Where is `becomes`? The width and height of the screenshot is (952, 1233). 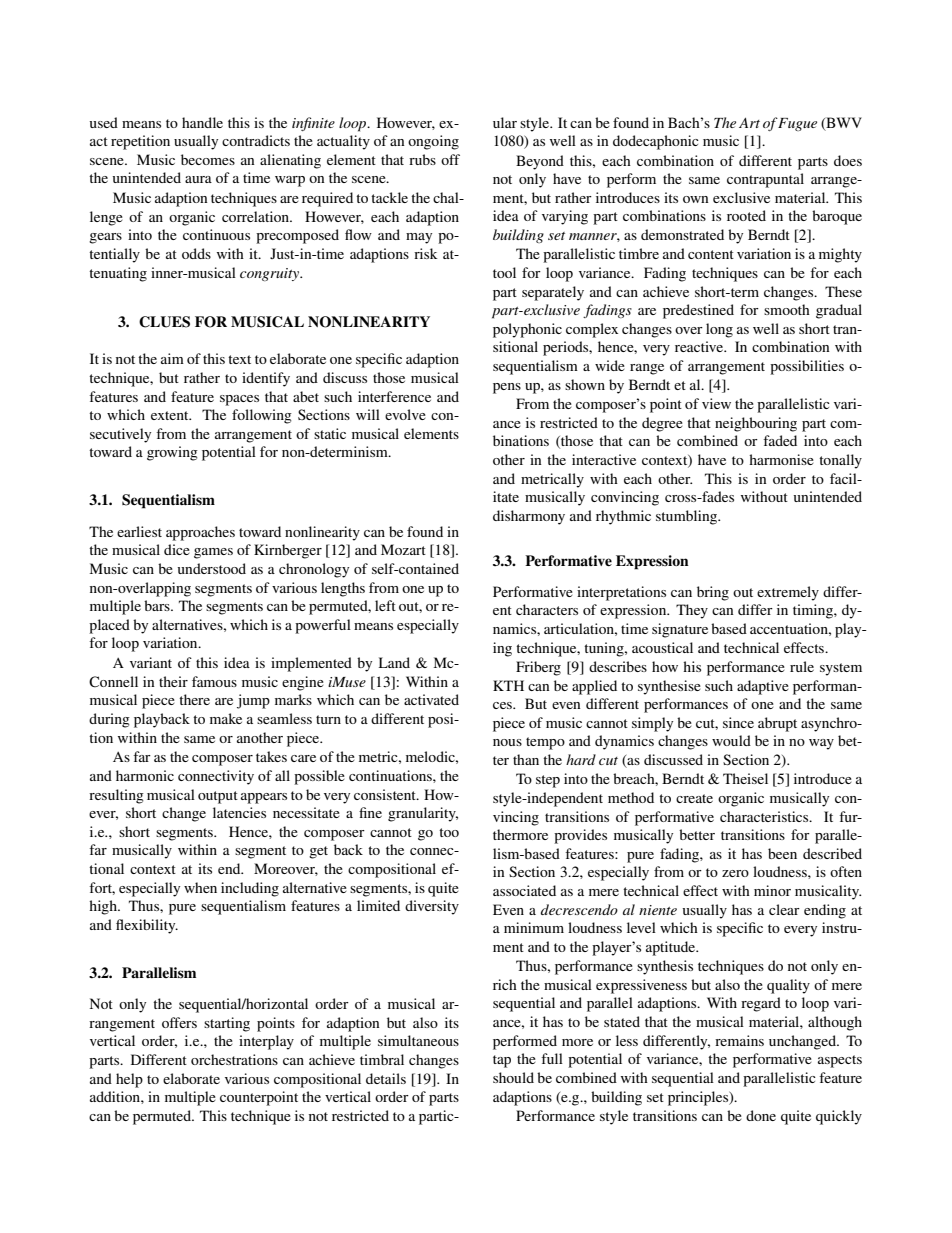 becomes is located at coordinates (208, 159).
